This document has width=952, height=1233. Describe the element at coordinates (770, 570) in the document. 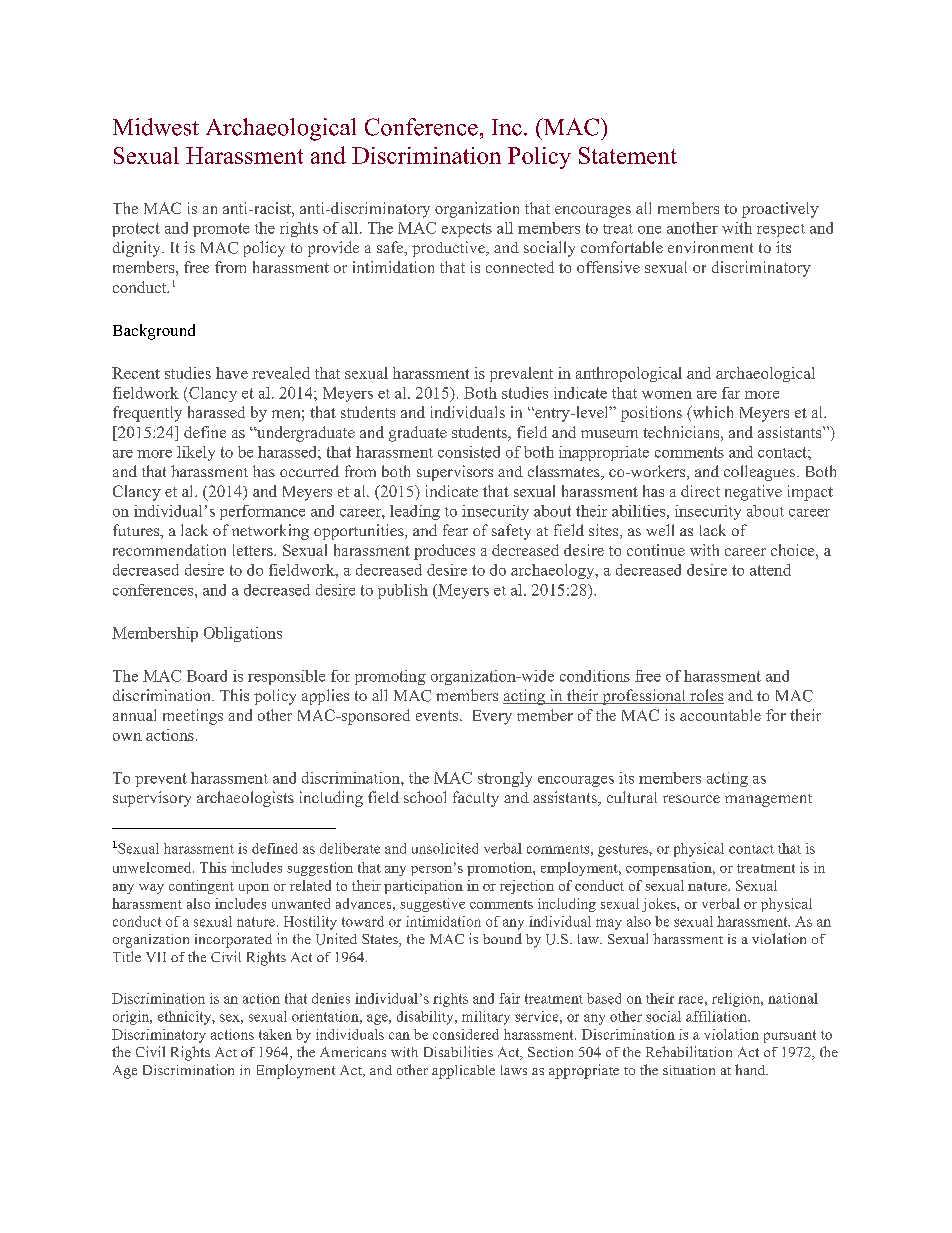

I see `attend` at that location.
